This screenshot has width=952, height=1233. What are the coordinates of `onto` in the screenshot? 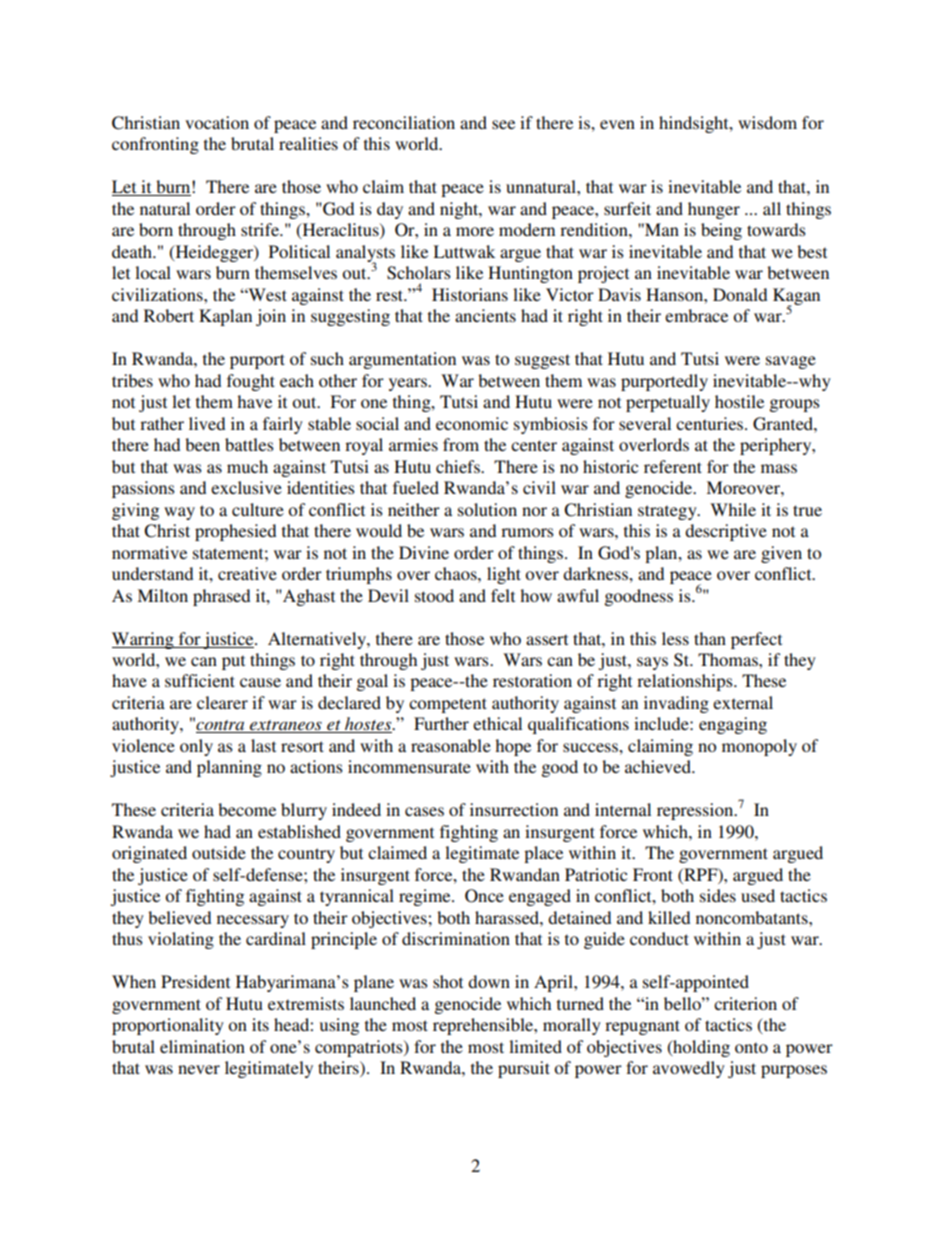 It's located at (751, 1047).
